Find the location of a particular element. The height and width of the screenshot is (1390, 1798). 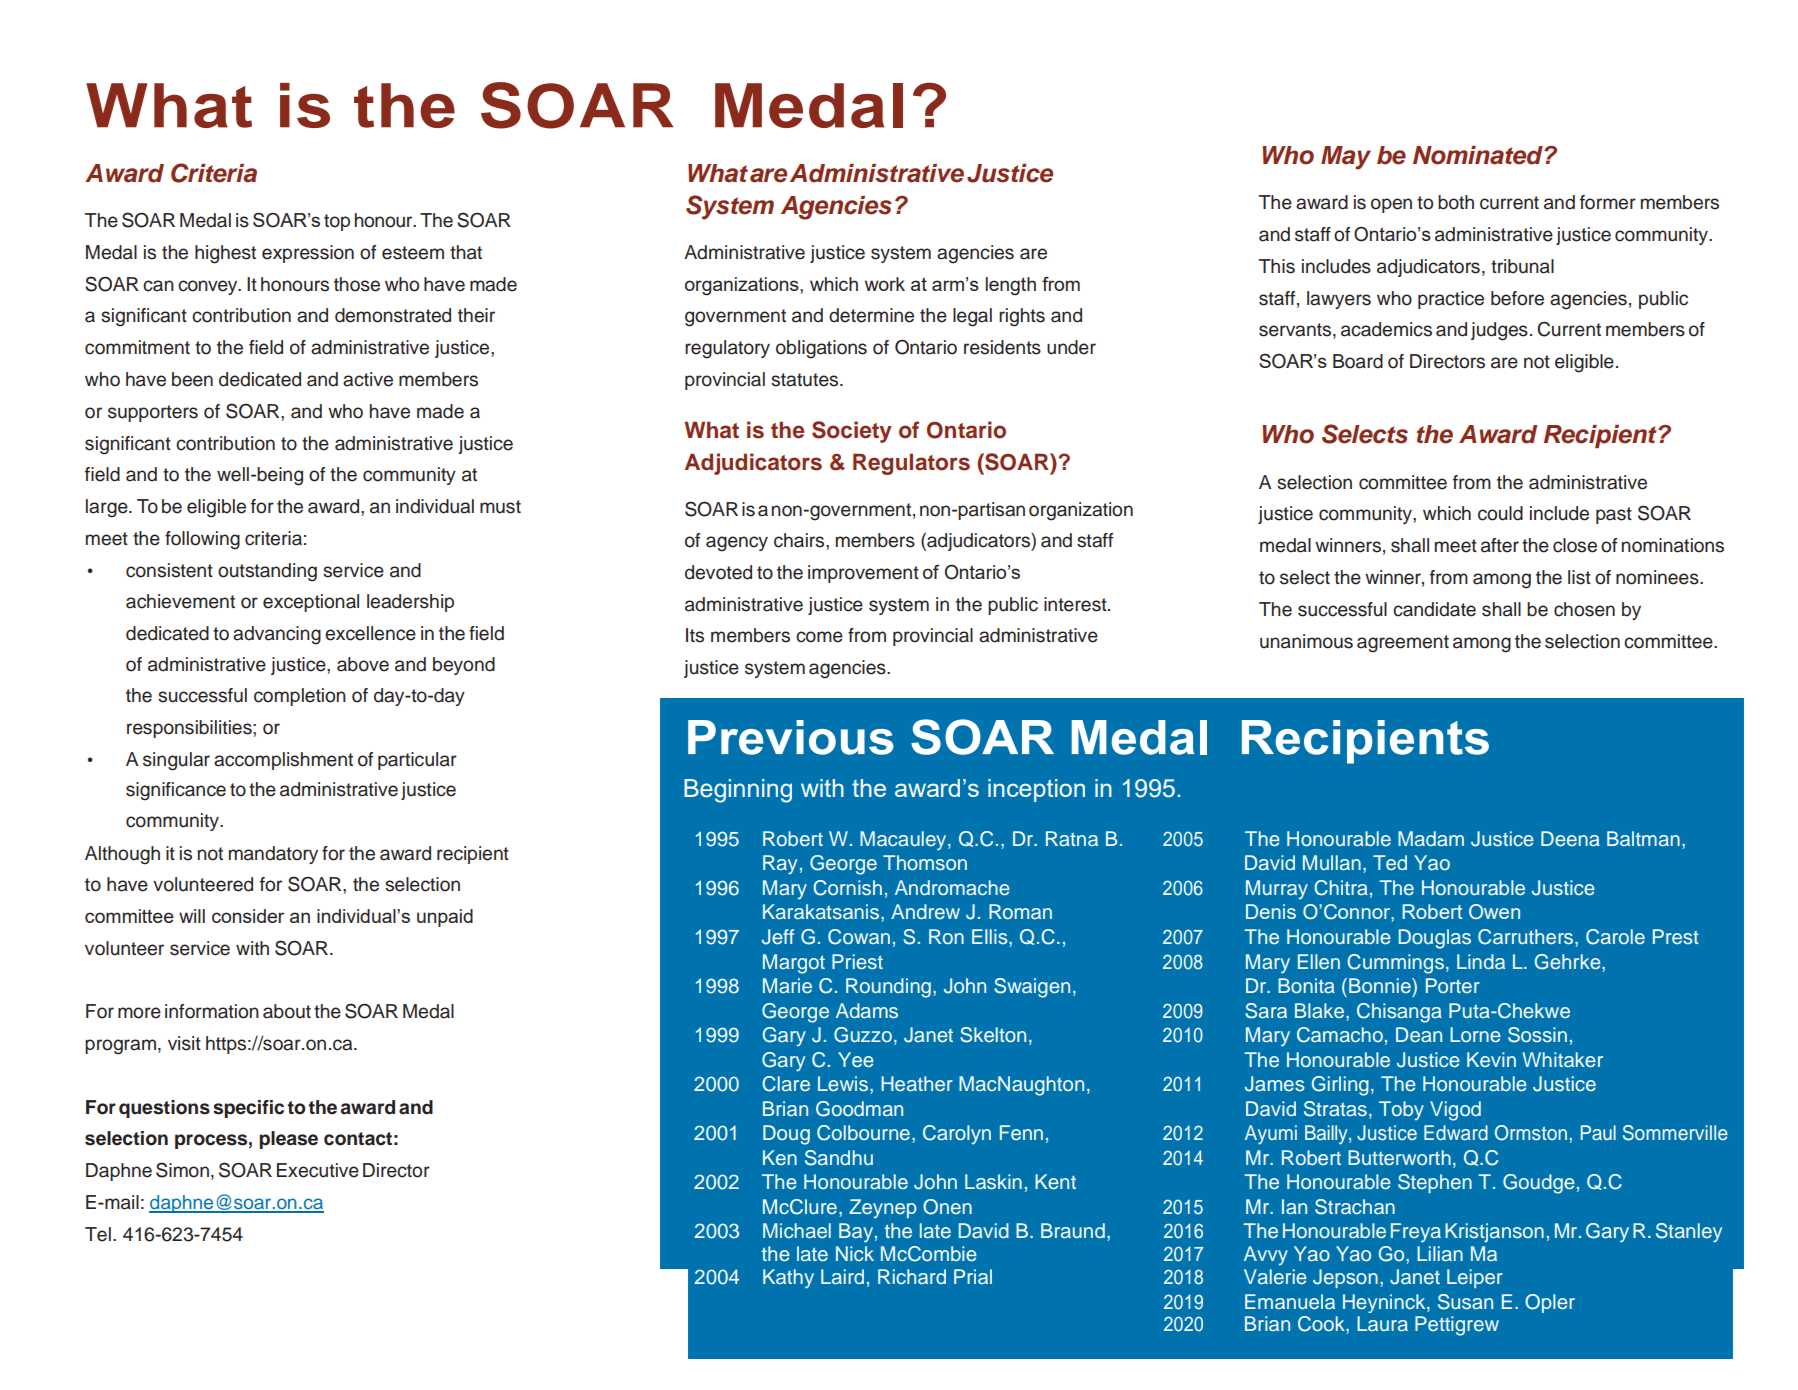

both is located at coordinates (1456, 202).
